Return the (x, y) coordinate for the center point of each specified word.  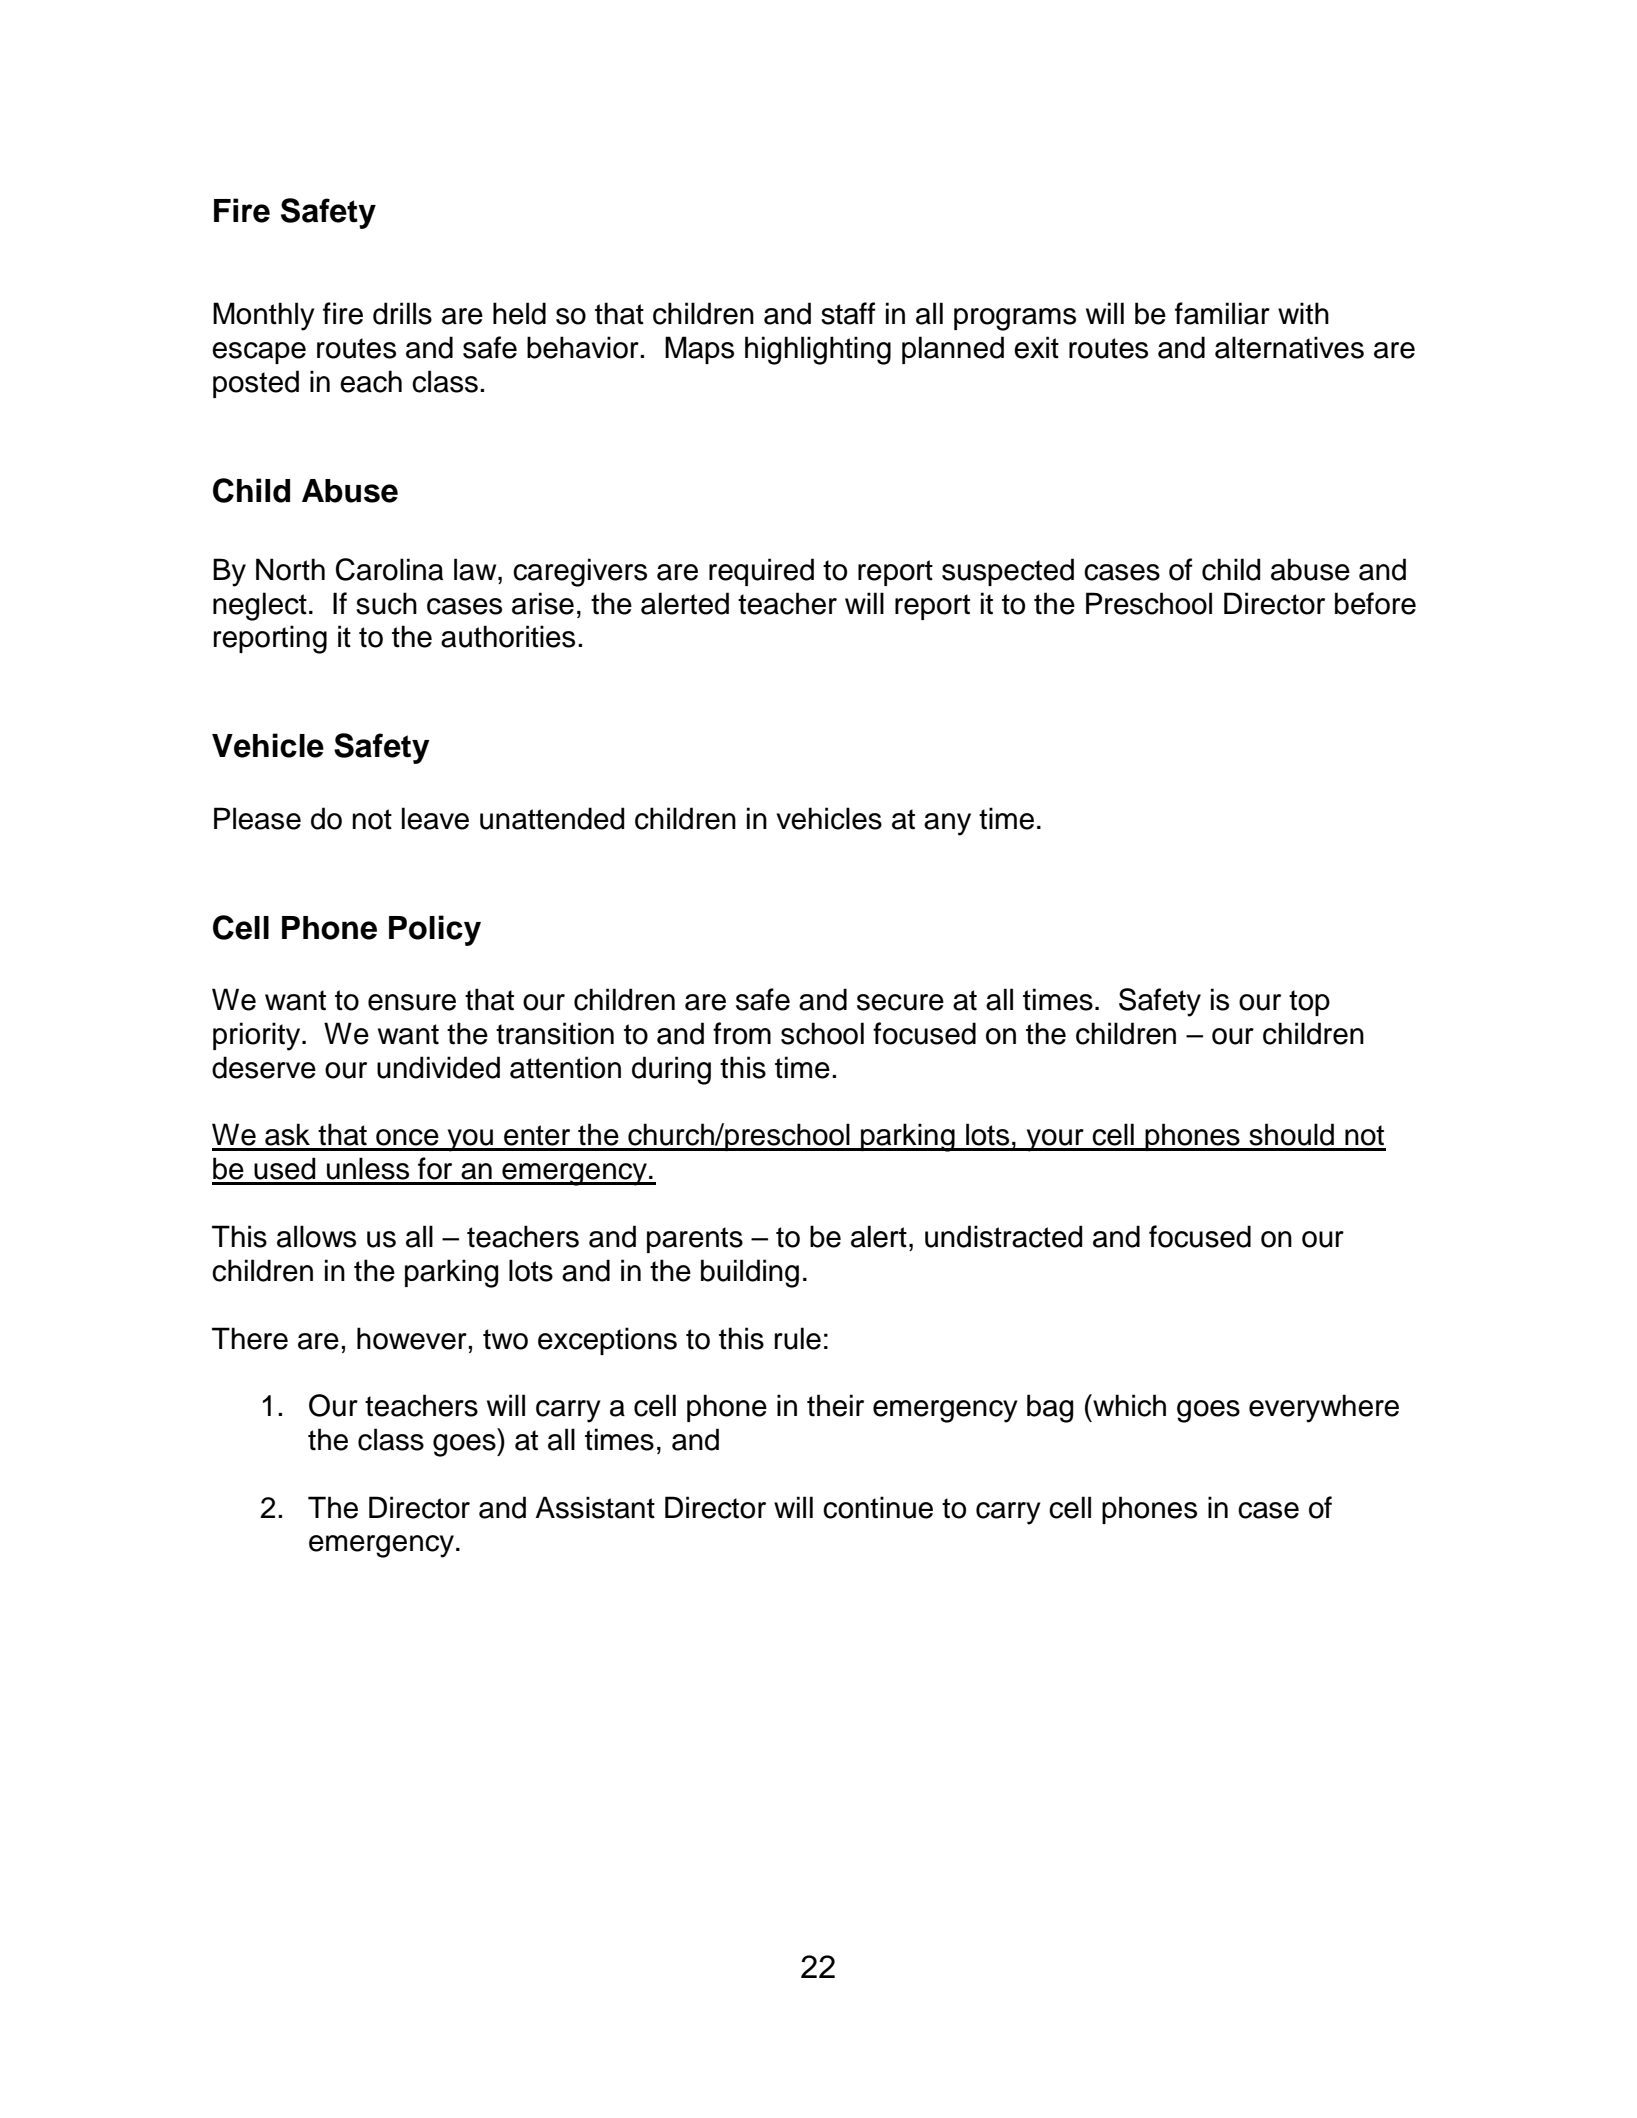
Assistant (595, 1507)
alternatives (1289, 347)
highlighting (818, 350)
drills (402, 313)
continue (878, 1507)
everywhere (1324, 1408)
